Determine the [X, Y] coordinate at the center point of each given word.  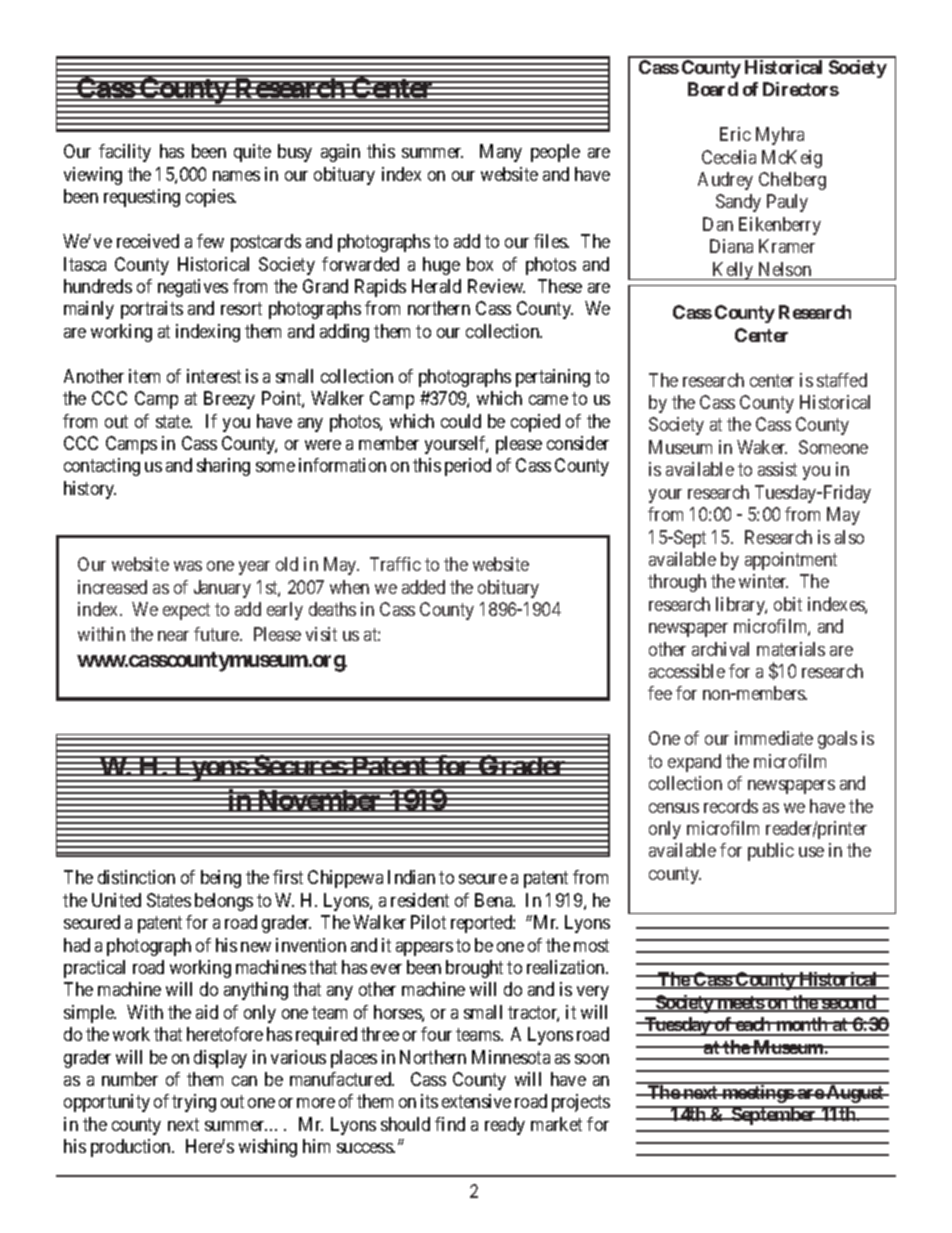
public [771, 852]
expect [186, 611]
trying [194, 1103]
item [144, 376]
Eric [735, 134]
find [450, 1124]
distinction [136, 877]
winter [763, 581]
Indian [411, 877]
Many [501, 153]
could [461, 421]
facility [125, 153]
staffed [842, 380]
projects [581, 1103]
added [423, 587]
